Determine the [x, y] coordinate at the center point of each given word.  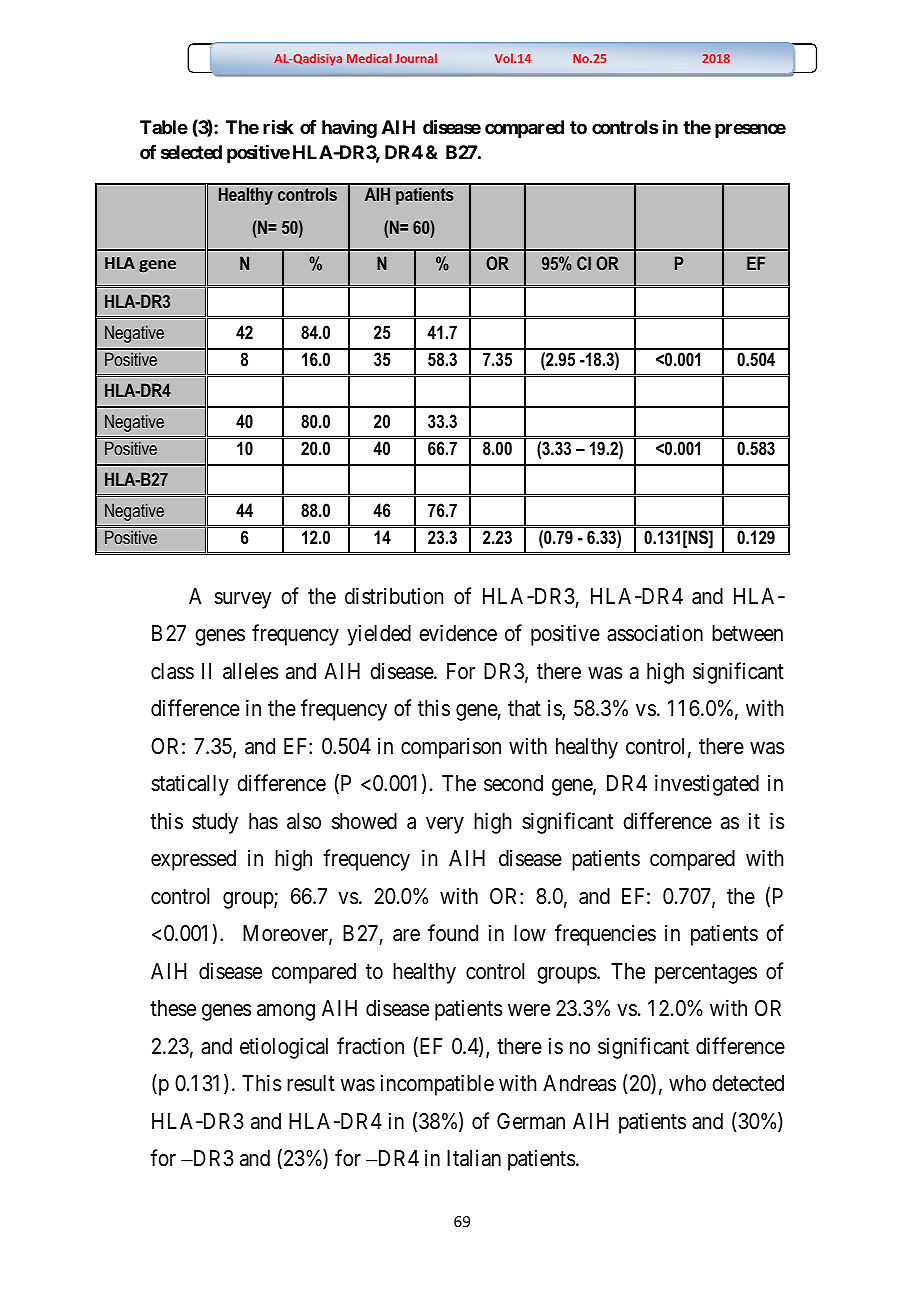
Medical [369, 58]
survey [243, 600]
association [655, 633]
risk [278, 127]
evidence [458, 633]
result [311, 1083]
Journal [416, 58]
